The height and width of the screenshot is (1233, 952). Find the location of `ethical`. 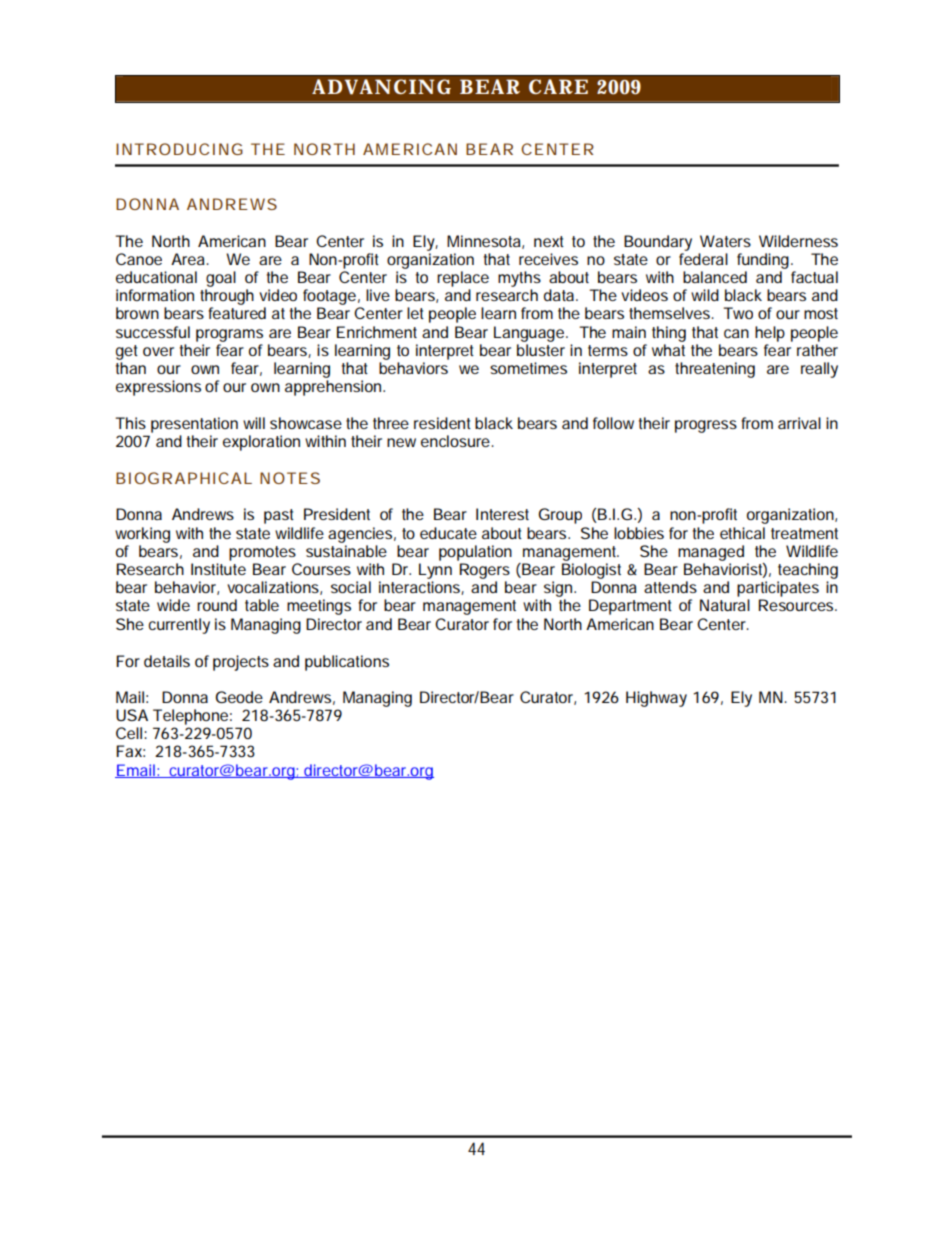

ethical is located at coordinates (742, 533).
